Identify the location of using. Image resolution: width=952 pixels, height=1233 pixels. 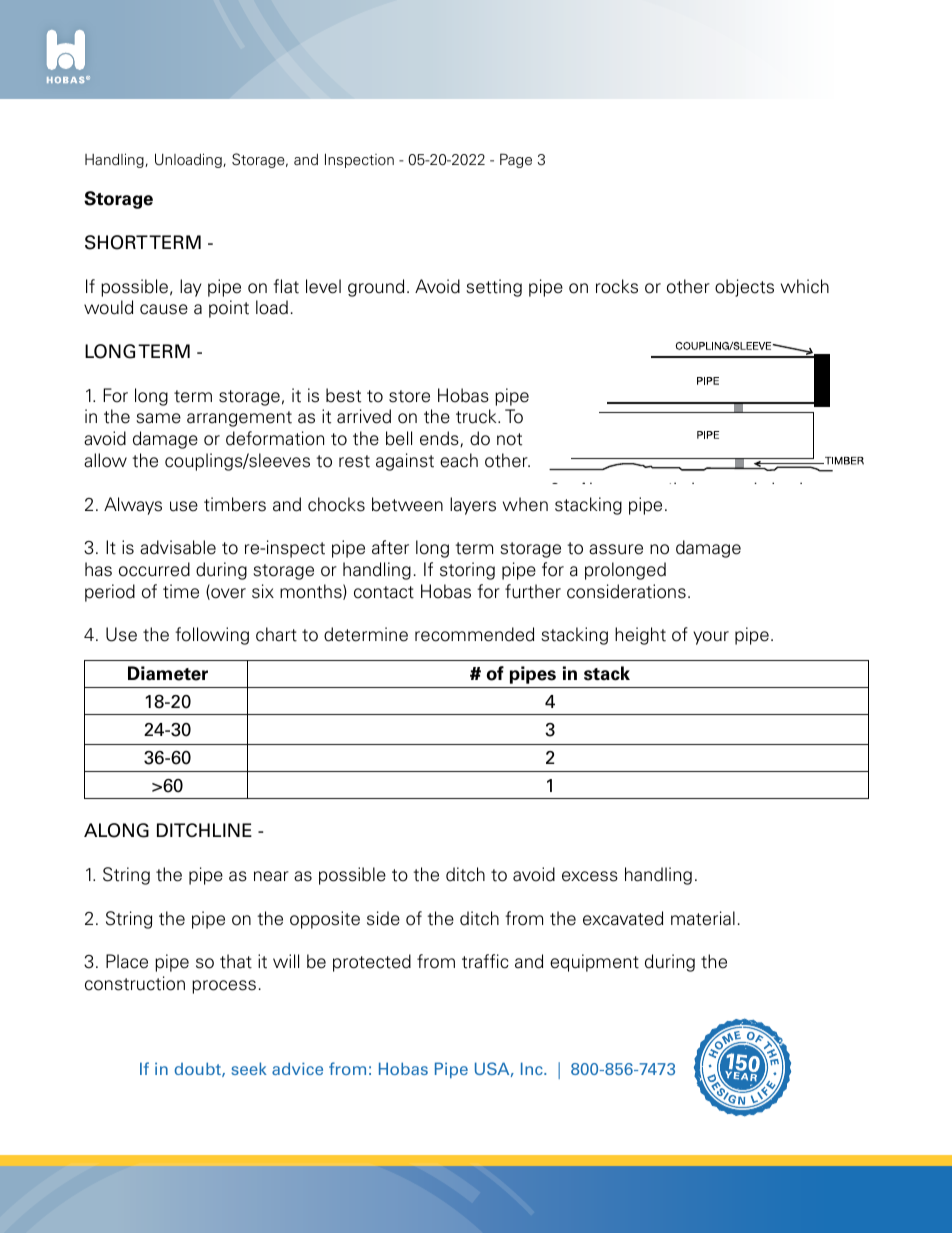
(351, 567).
